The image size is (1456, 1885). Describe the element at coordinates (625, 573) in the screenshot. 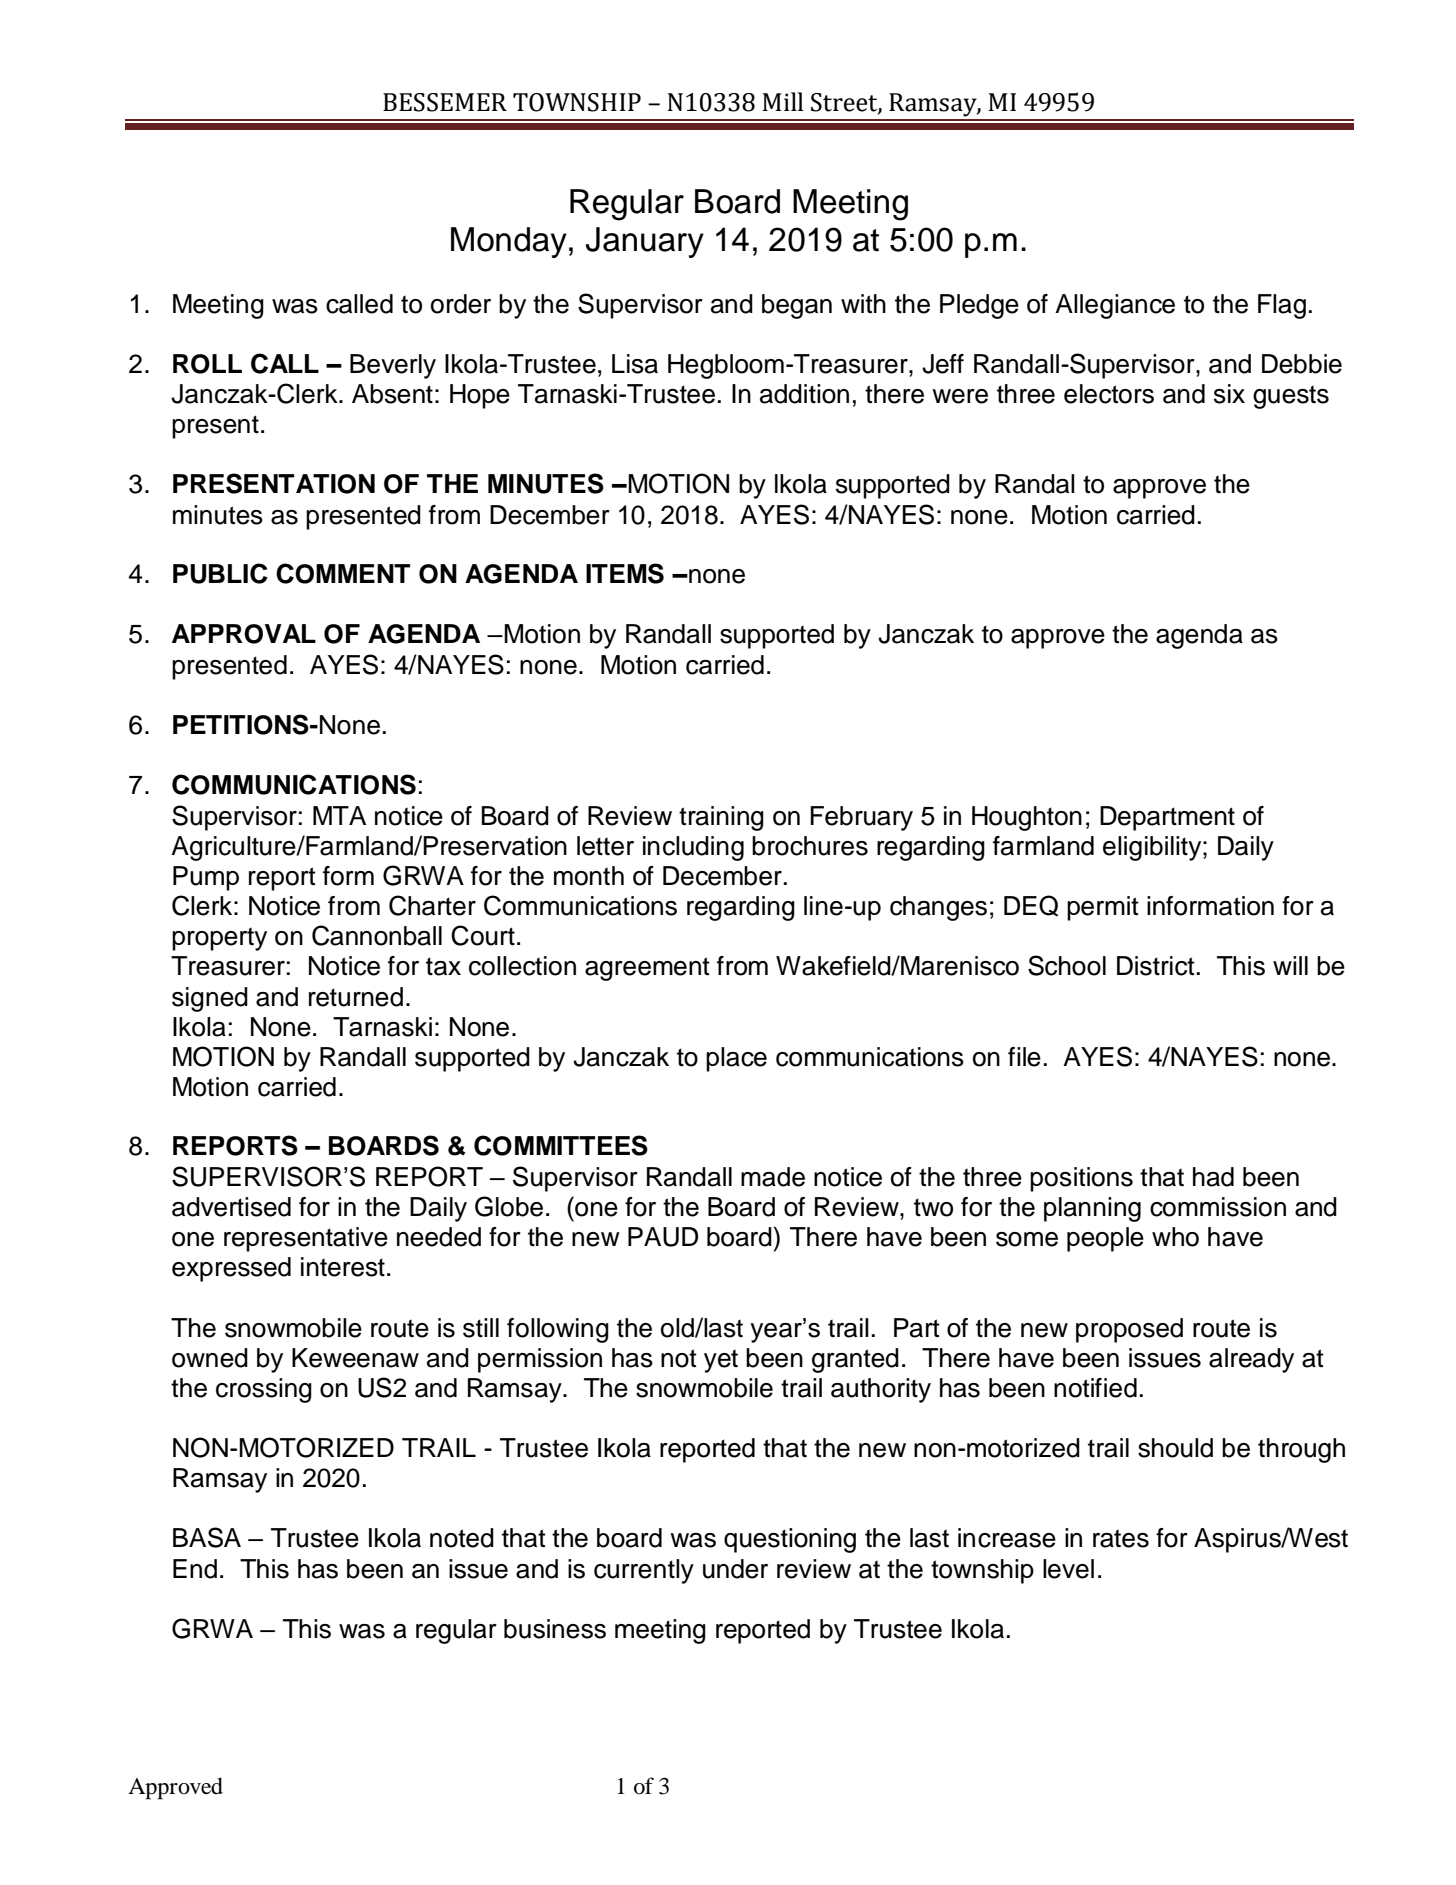

I see `ITEMS` at that location.
